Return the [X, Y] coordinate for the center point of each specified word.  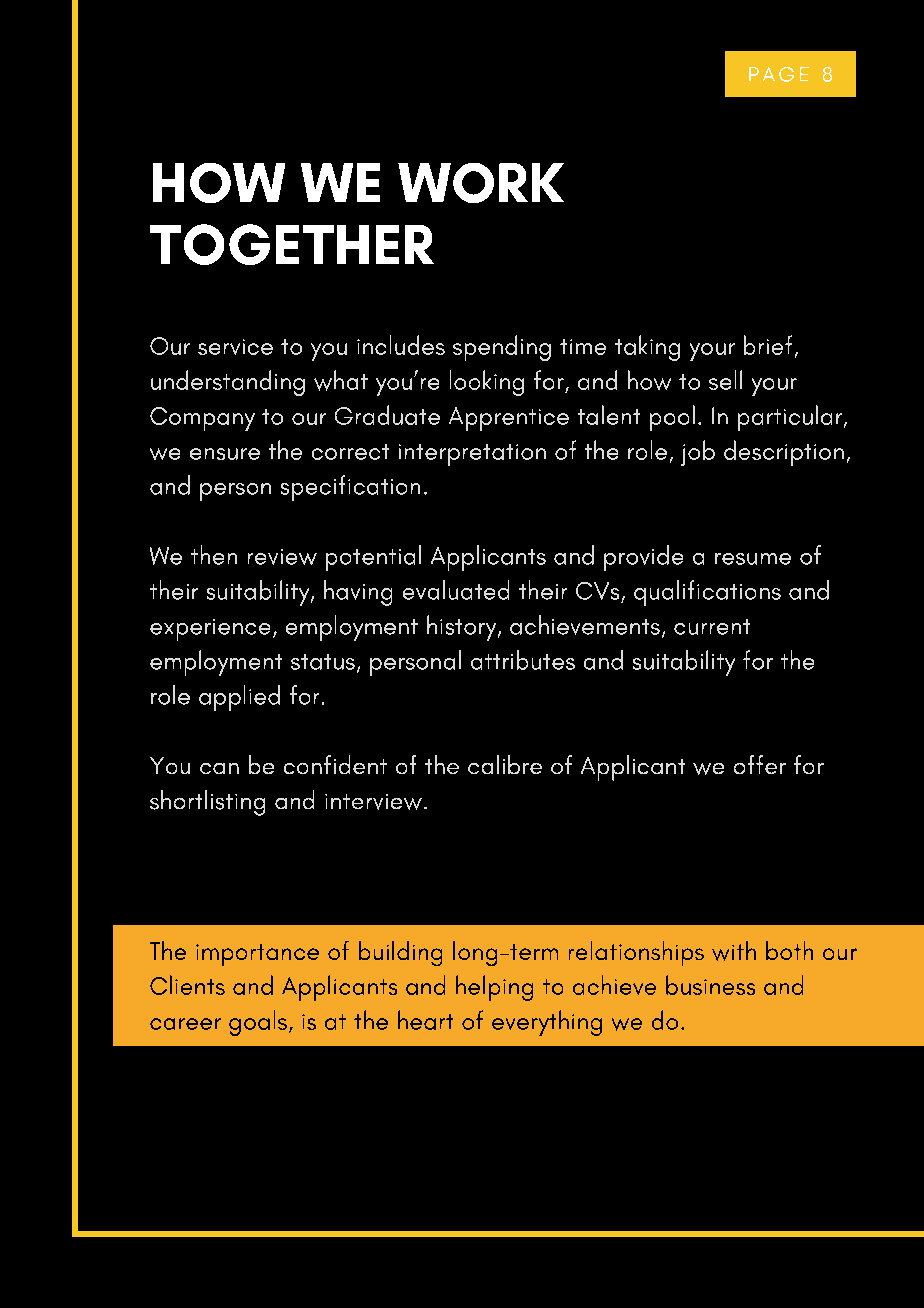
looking [487, 383]
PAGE [779, 74]
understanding [228, 383]
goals [258, 1023]
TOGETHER [292, 244]
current [712, 627]
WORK [481, 183]
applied [239, 698]
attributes [523, 660]
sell [725, 380]
